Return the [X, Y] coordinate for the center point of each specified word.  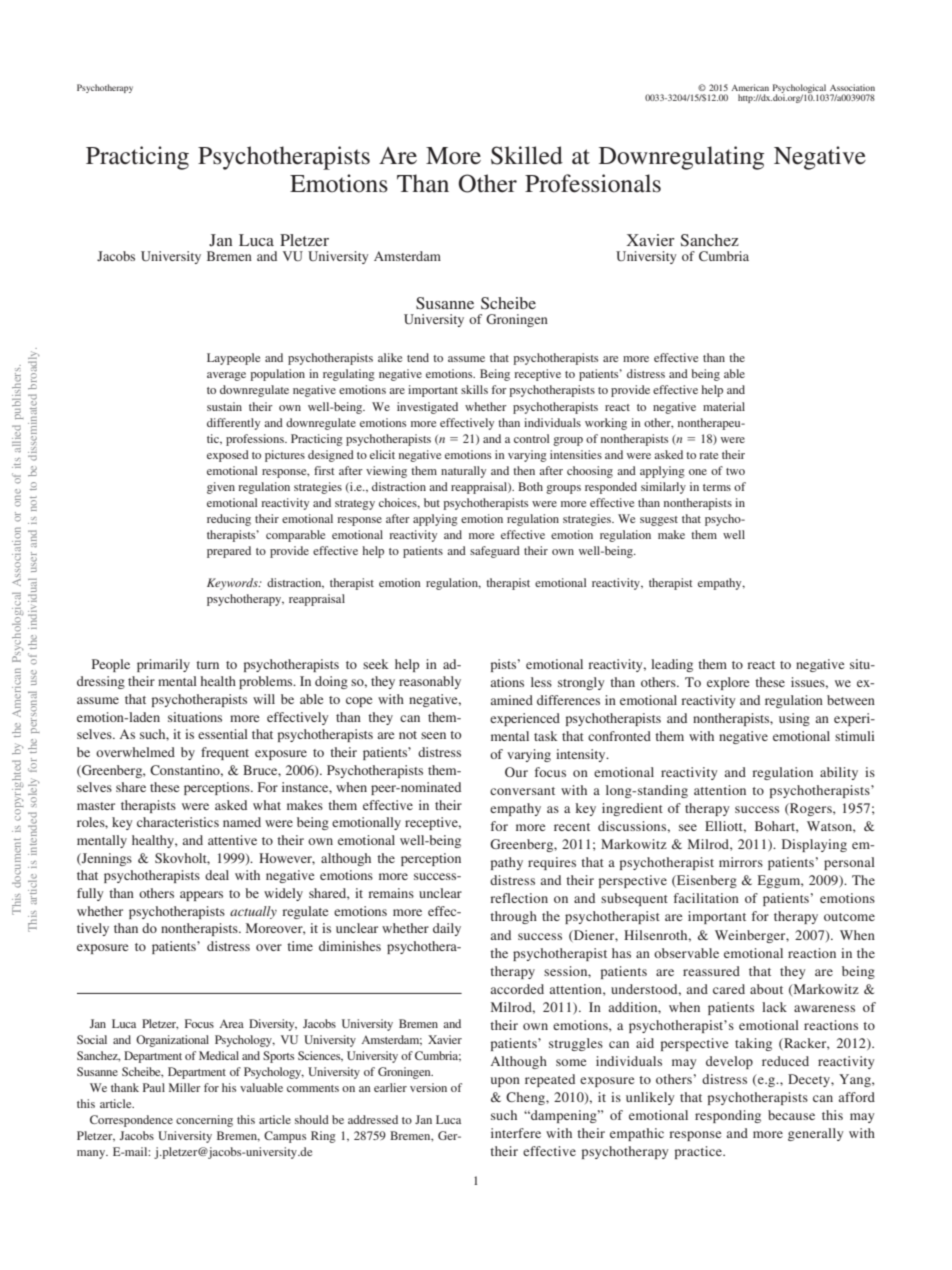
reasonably [430, 682]
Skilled [527, 155]
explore [728, 683]
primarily [163, 665]
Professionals [593, 183]
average [226, 376]
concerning [204, 1121]
